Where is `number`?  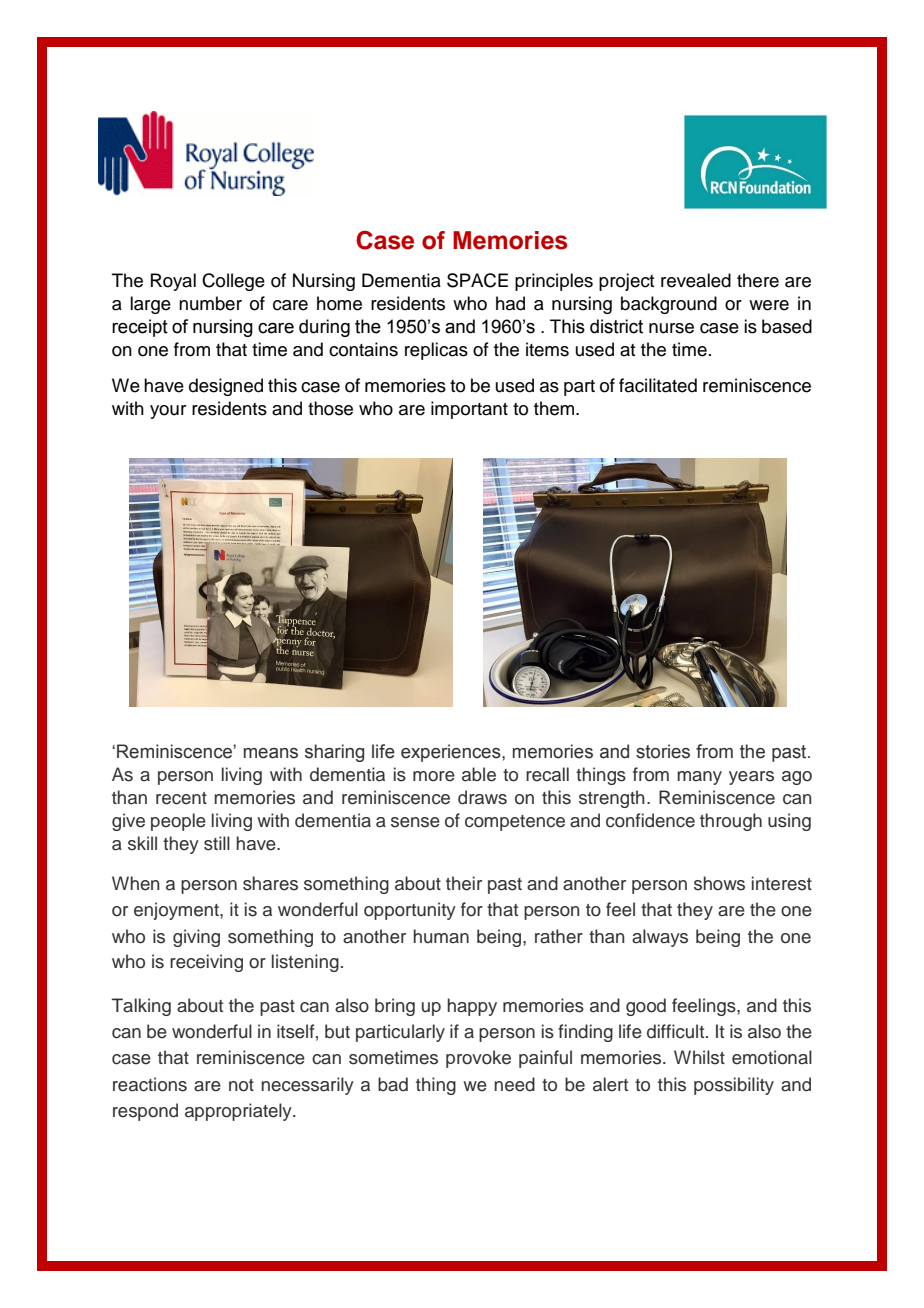
number is located at coordinates (210, 303).
